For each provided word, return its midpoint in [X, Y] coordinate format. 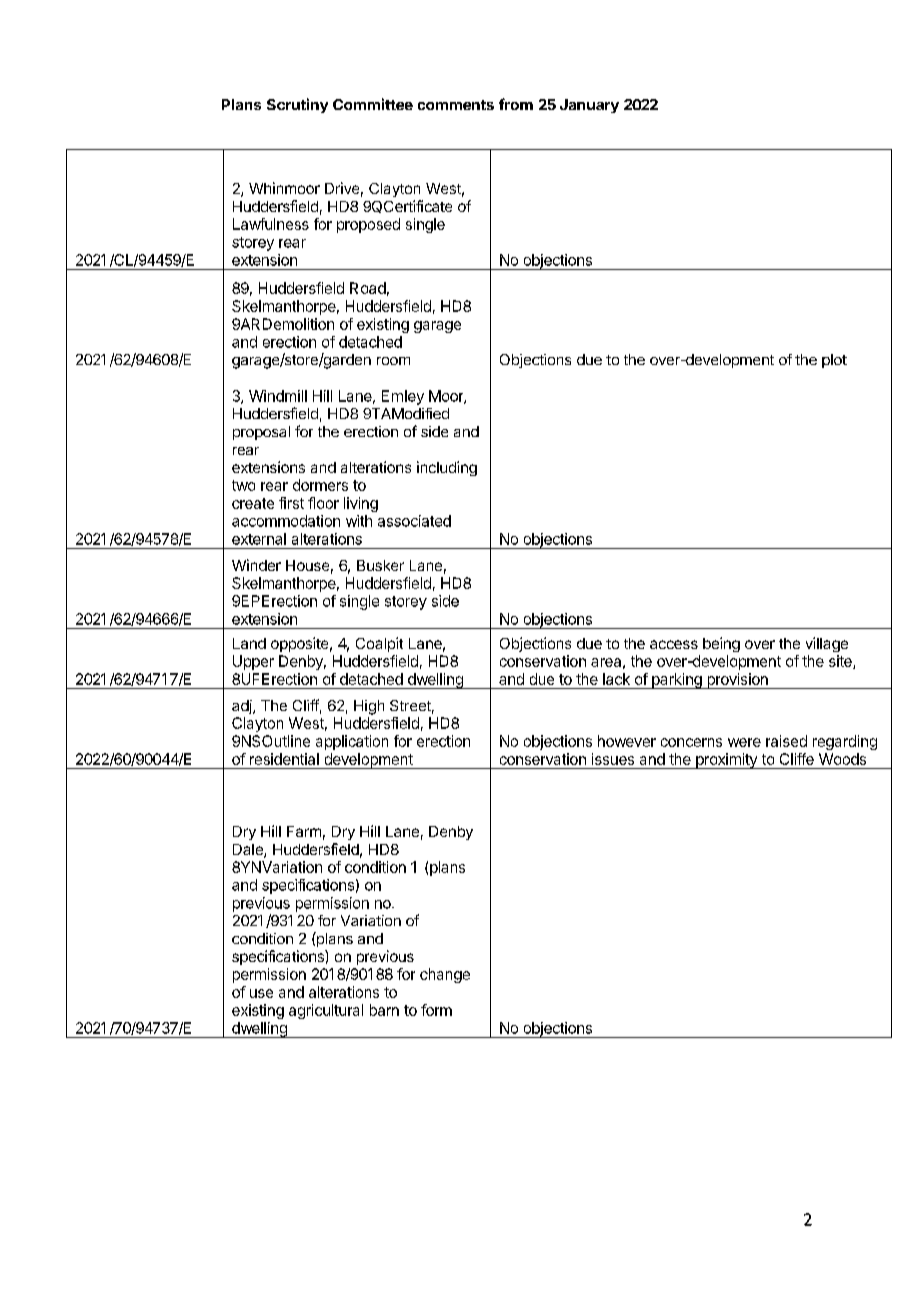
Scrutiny [297, 105]
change [445, 975]
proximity [726, 761]
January [589, 106]
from [516, 104]
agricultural [326, 1011]
